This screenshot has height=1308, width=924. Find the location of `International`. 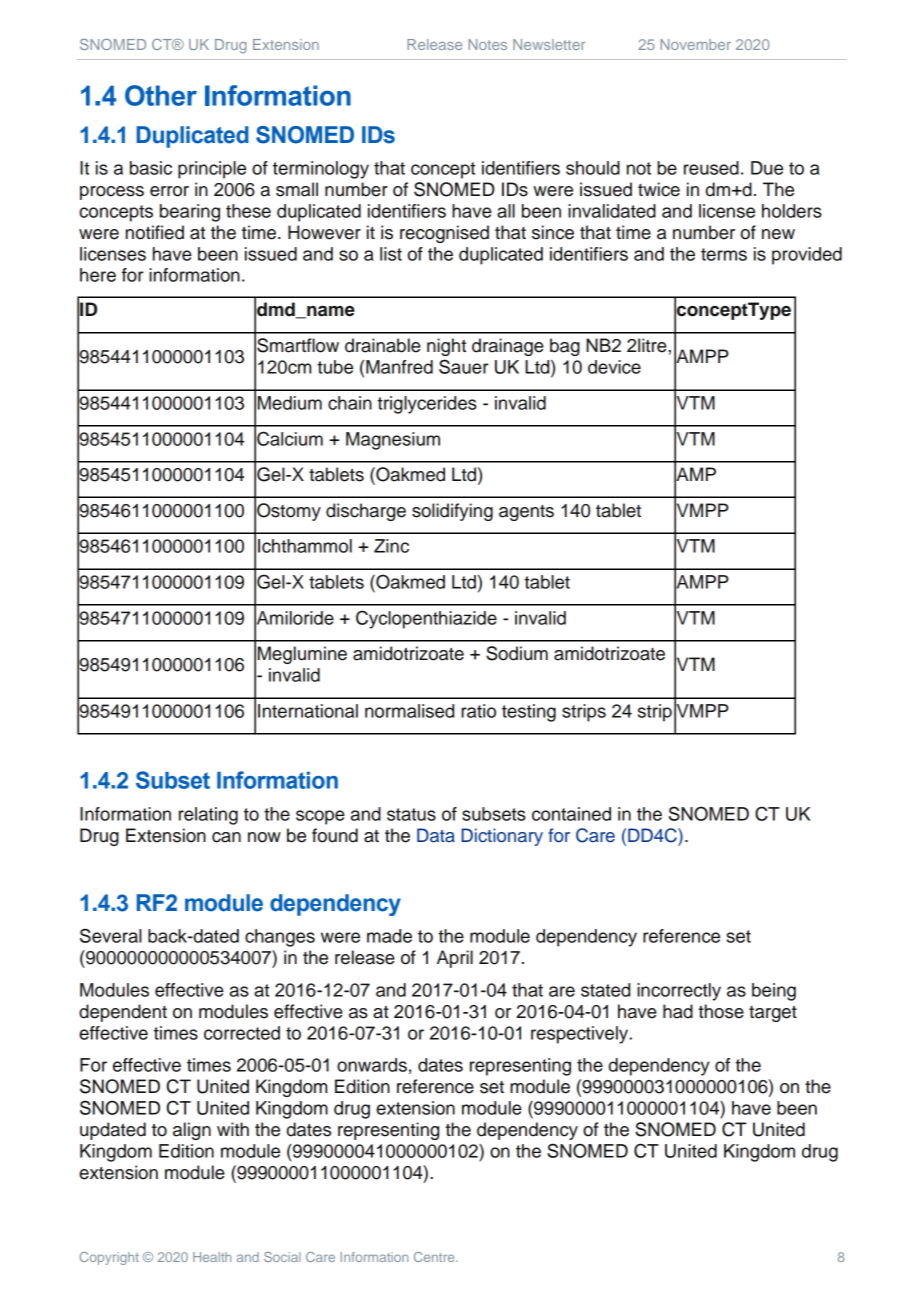

International is located at coordinates (308, 711).
